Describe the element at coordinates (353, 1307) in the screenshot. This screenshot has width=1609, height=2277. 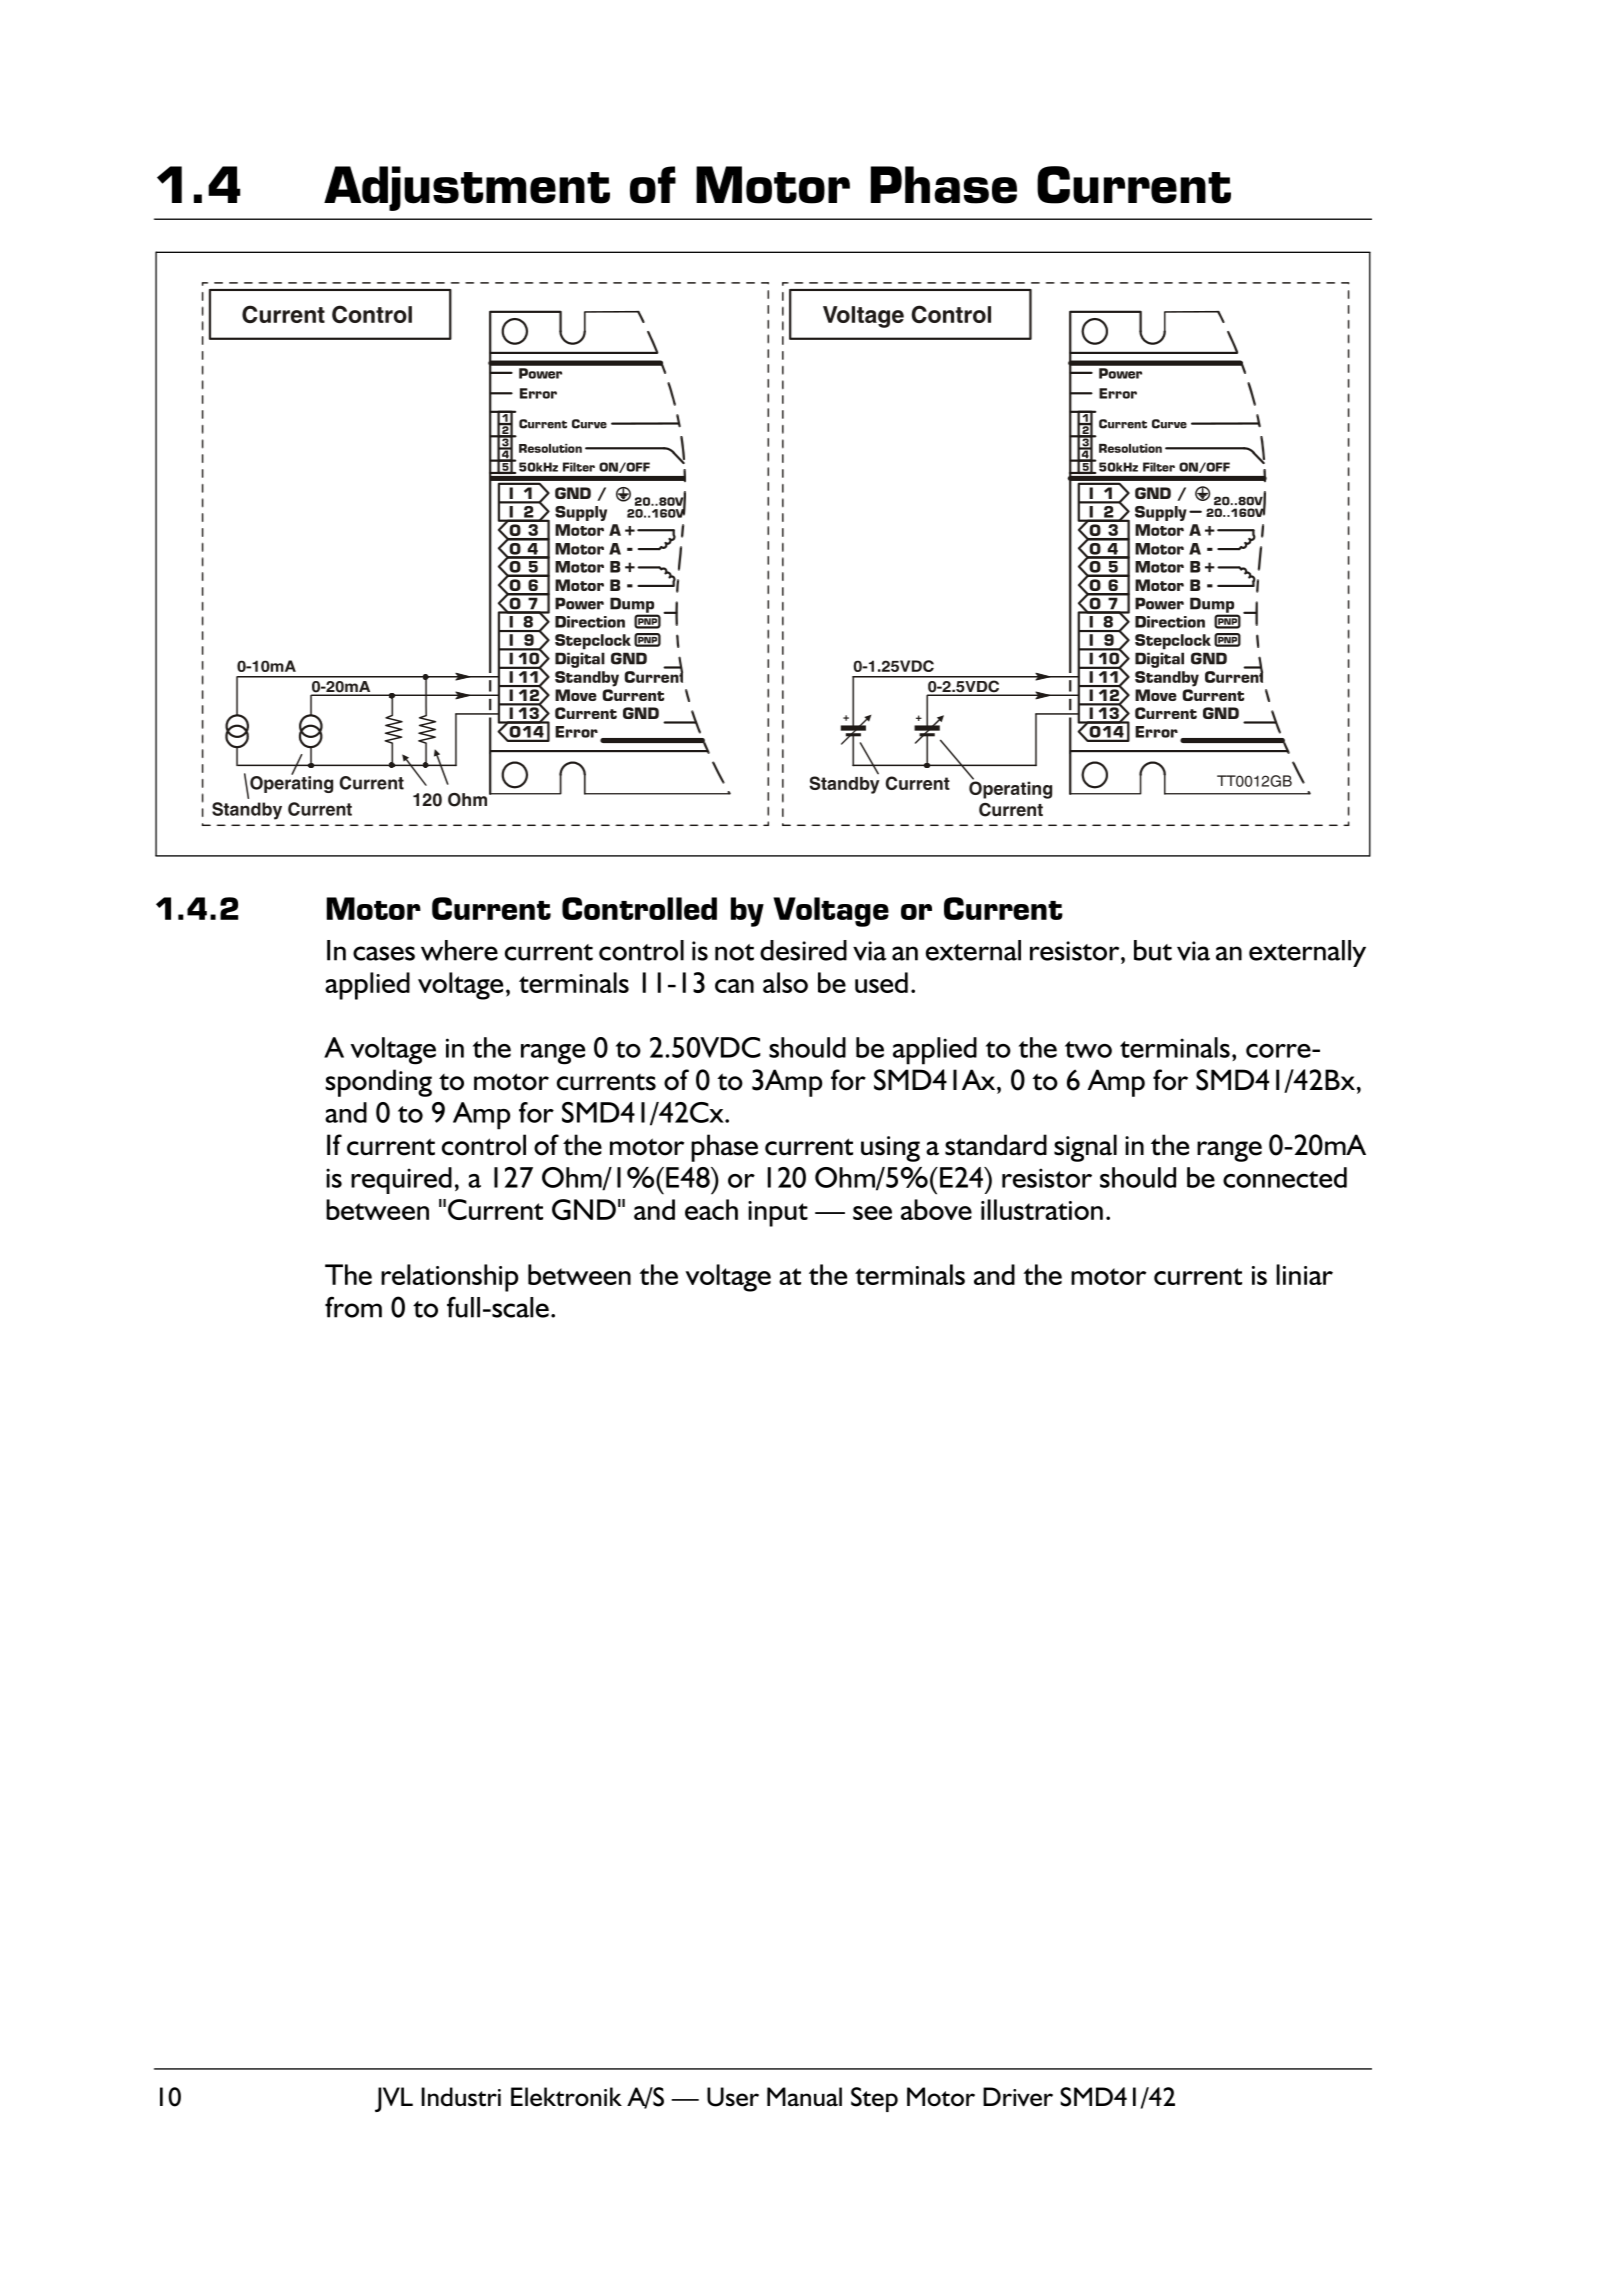
I see `from` at that location.
